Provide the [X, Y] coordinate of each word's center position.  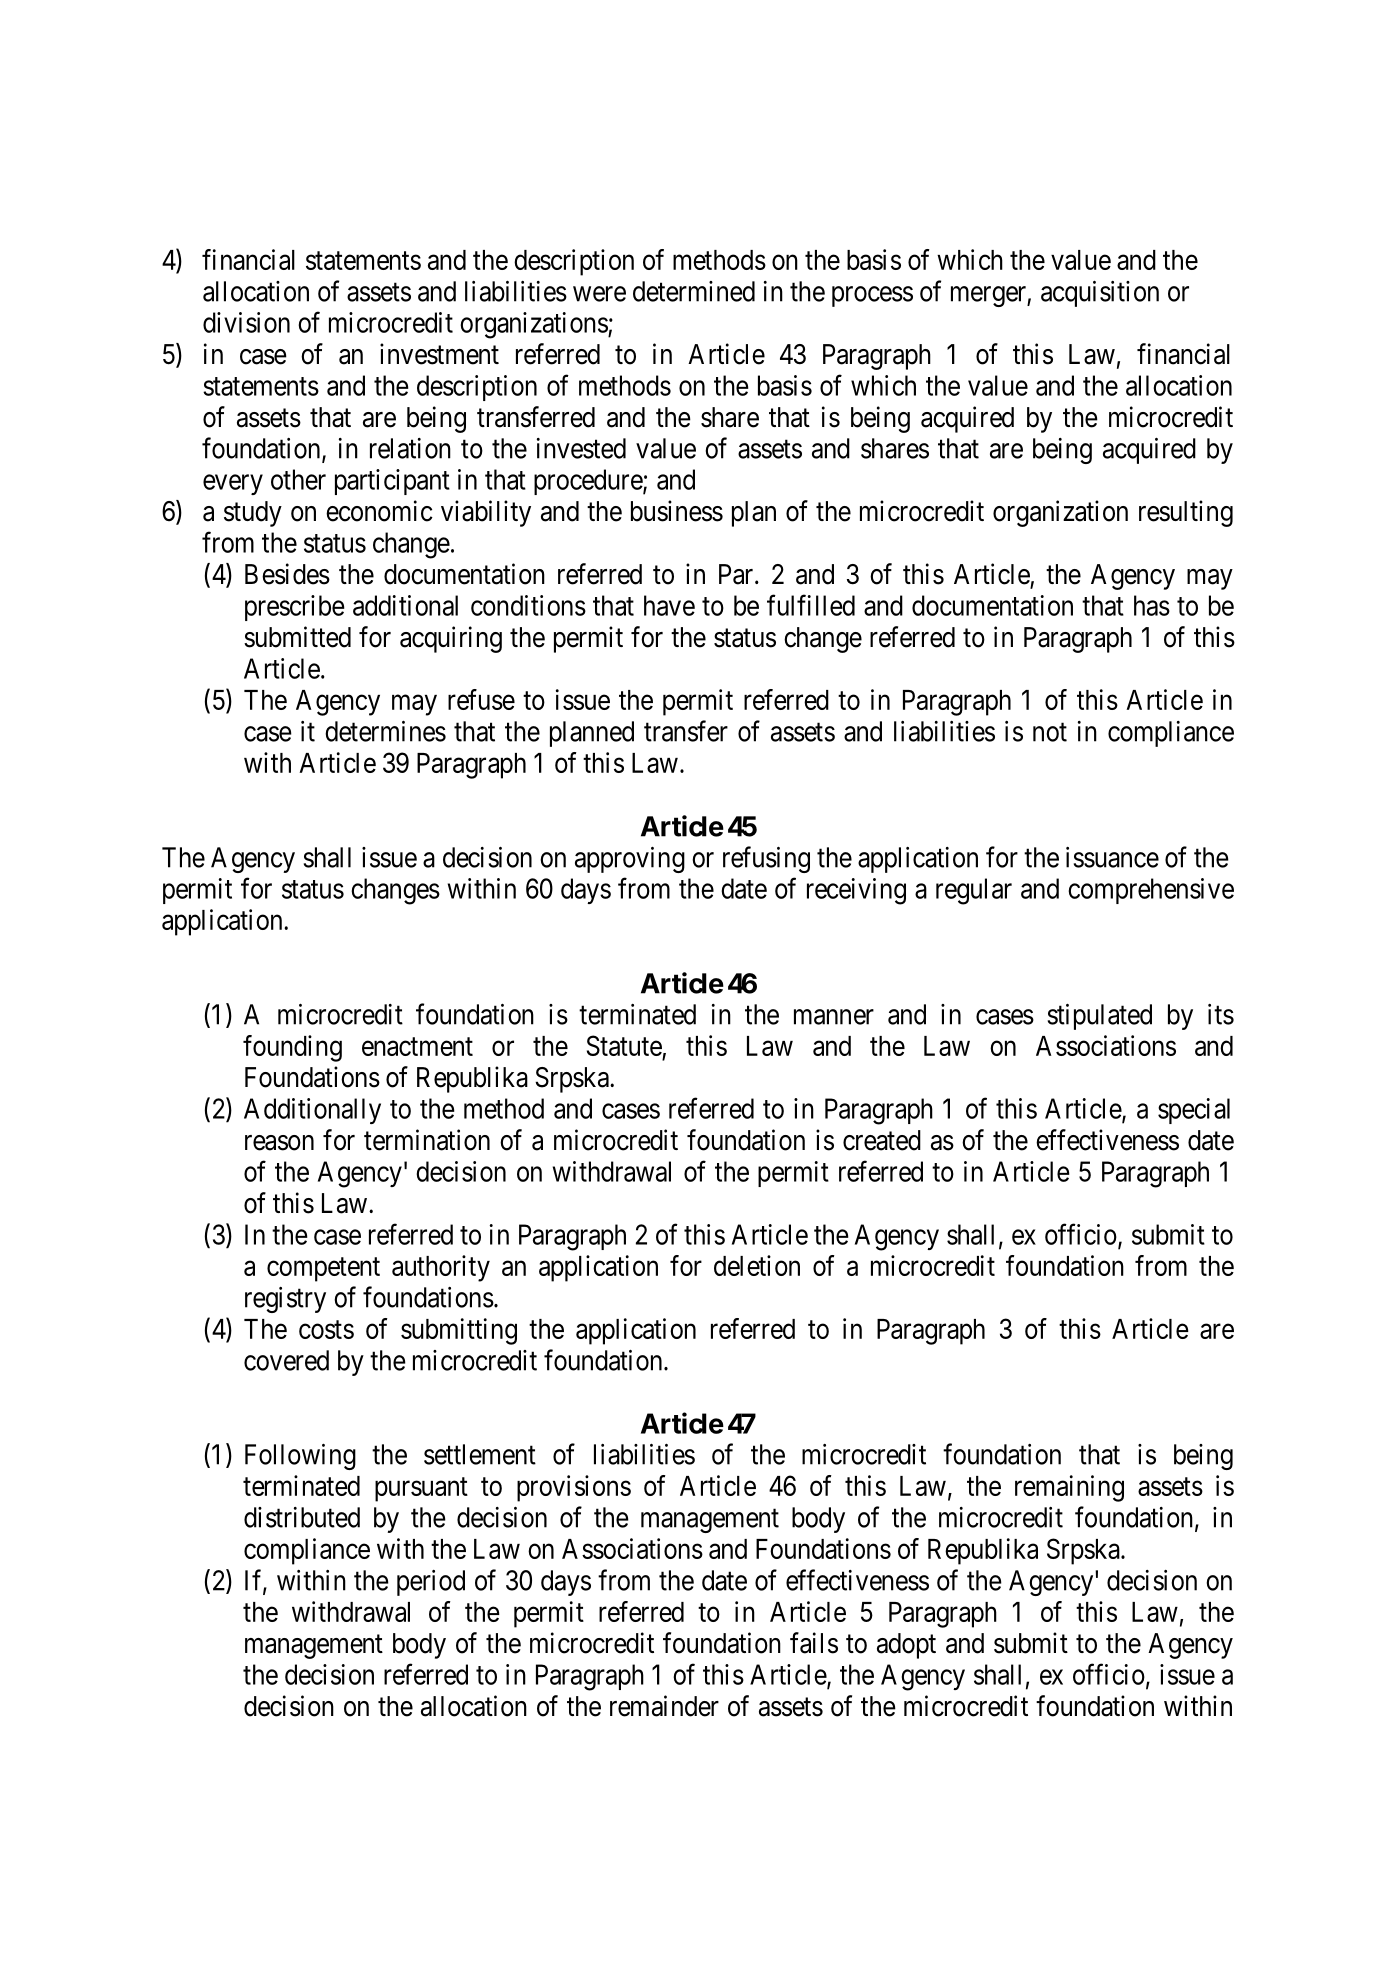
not [1050, 732]
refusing [766, 859]
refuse [481, 699]
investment [439, 354]
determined [694, 291]
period [431, 1583]
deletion [757, 1265]
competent [323, 1270]
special [1194, 1111]
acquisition [1100, 294]
